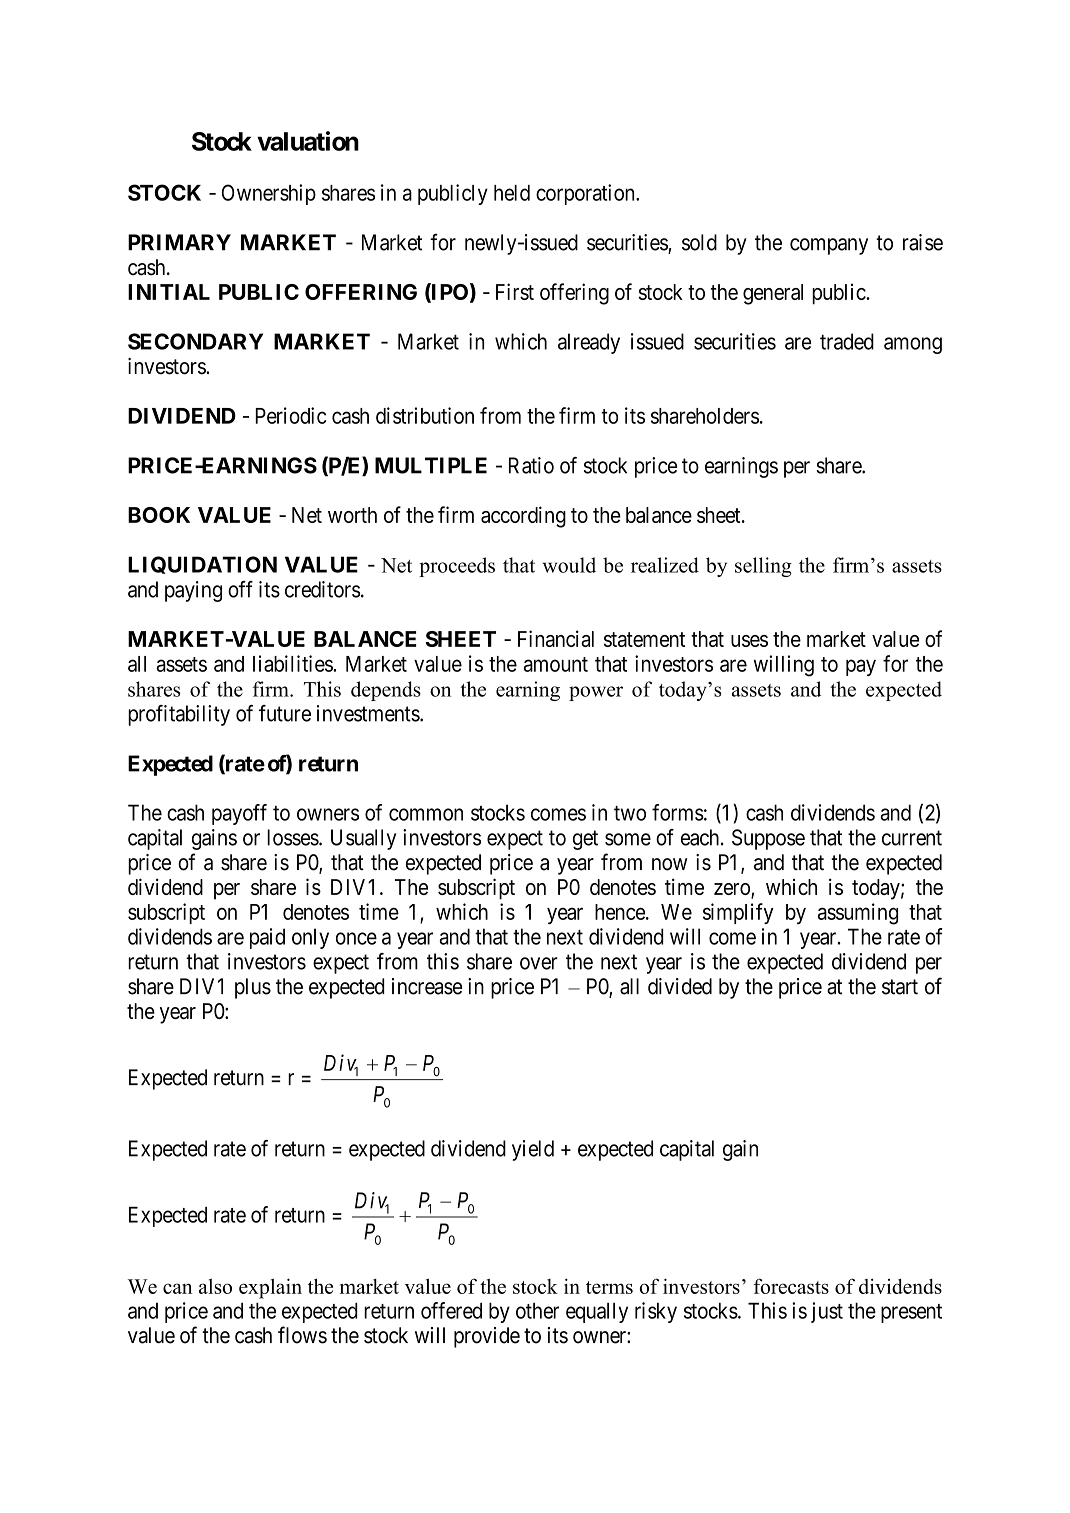  What do you see at coordinates (202, 565) in the document?
I see `LIQUIDATION` at bounding box center [202, 565].
